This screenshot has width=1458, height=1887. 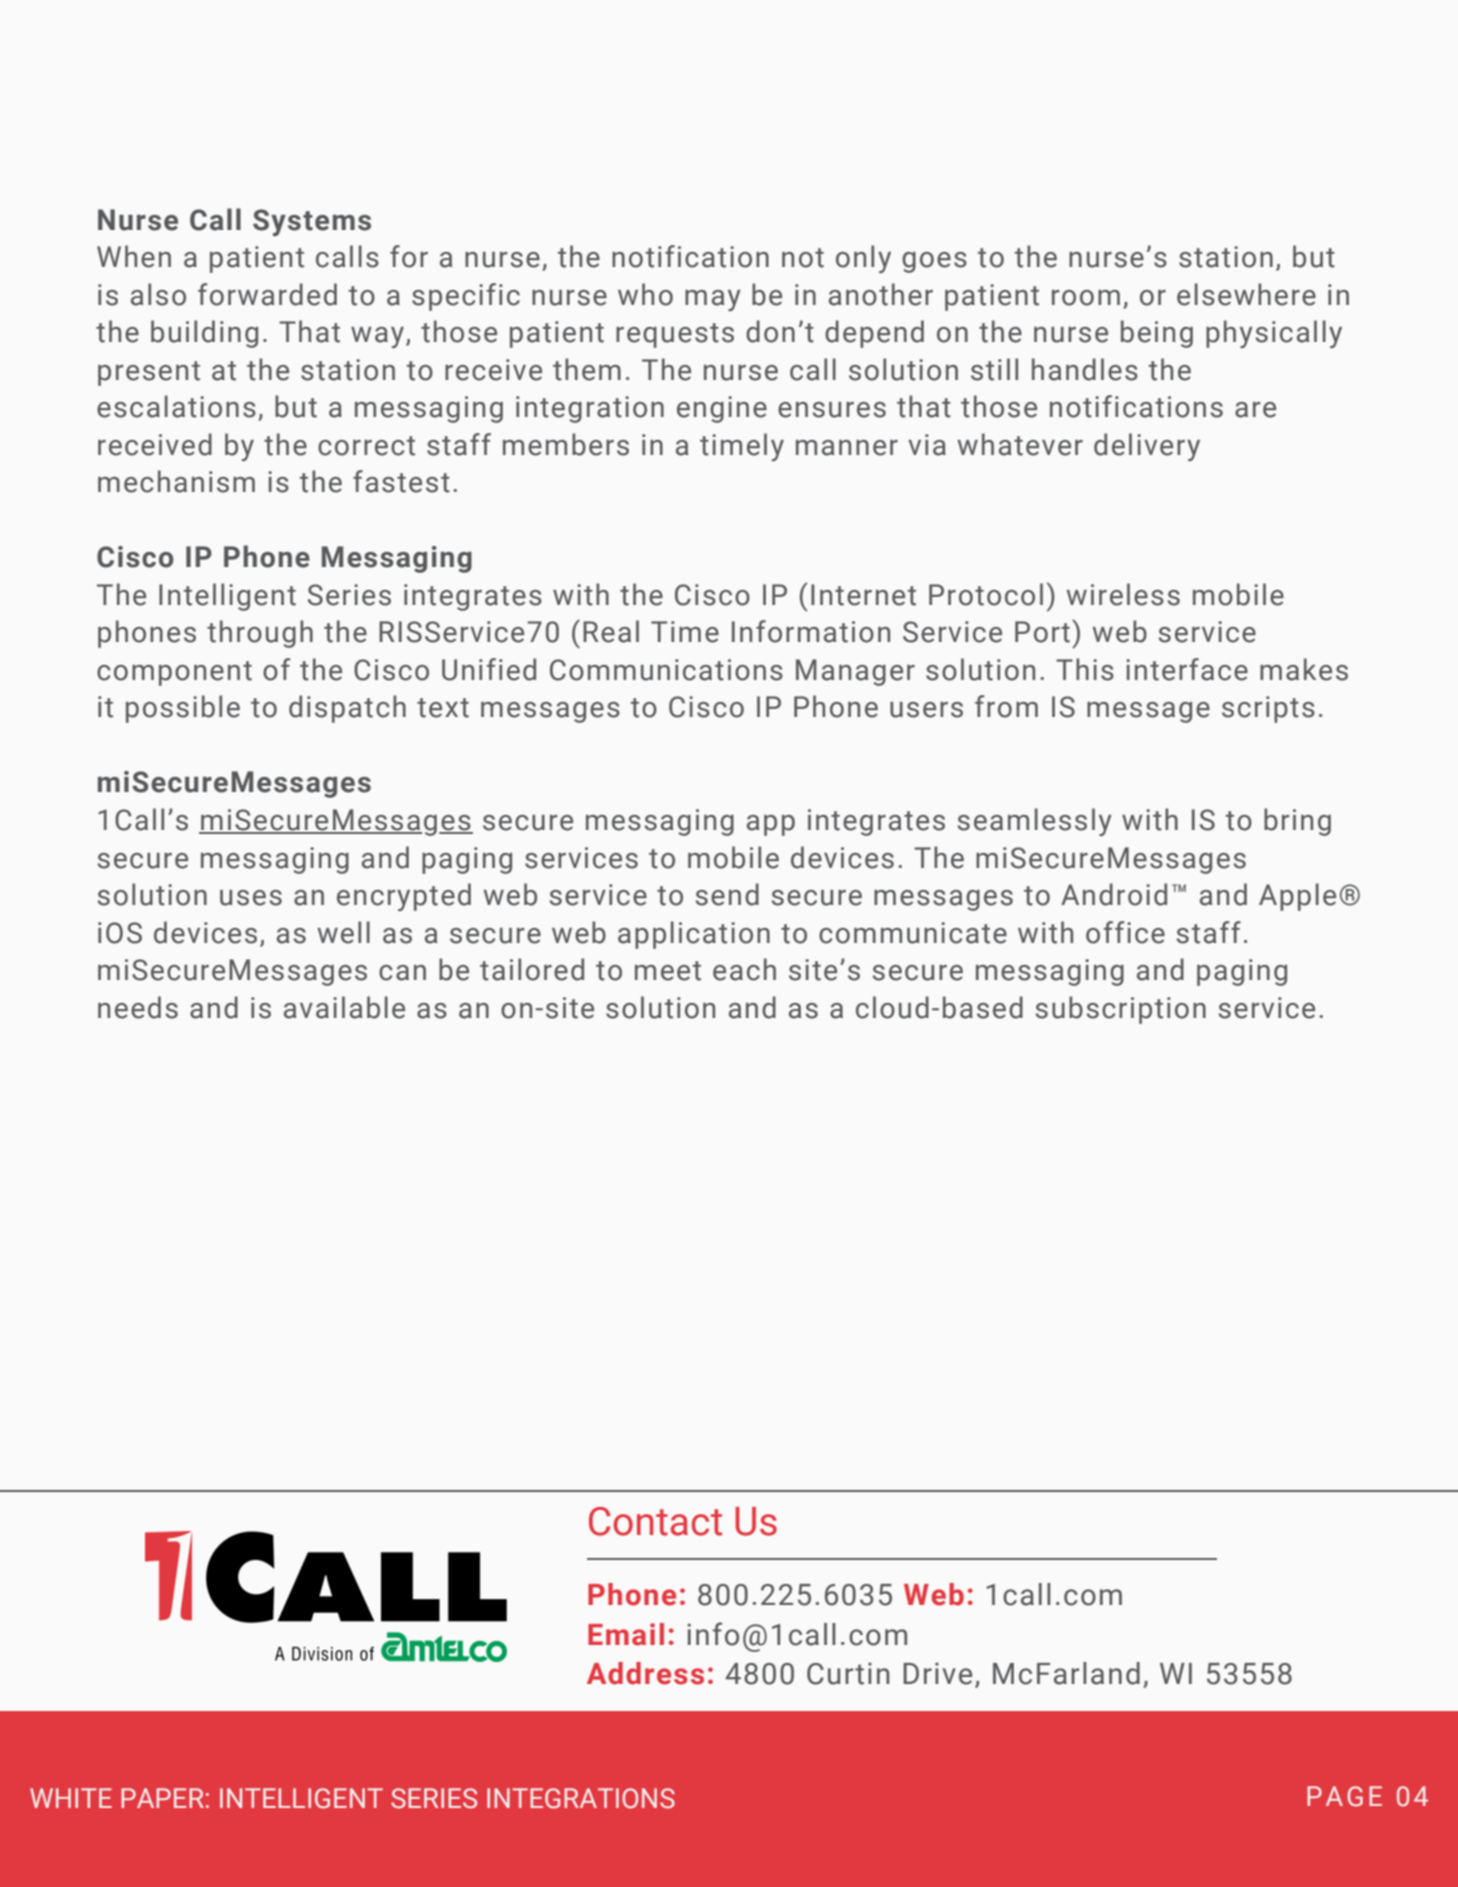 I want to click on forwarded, so click(x=267, y=294).
